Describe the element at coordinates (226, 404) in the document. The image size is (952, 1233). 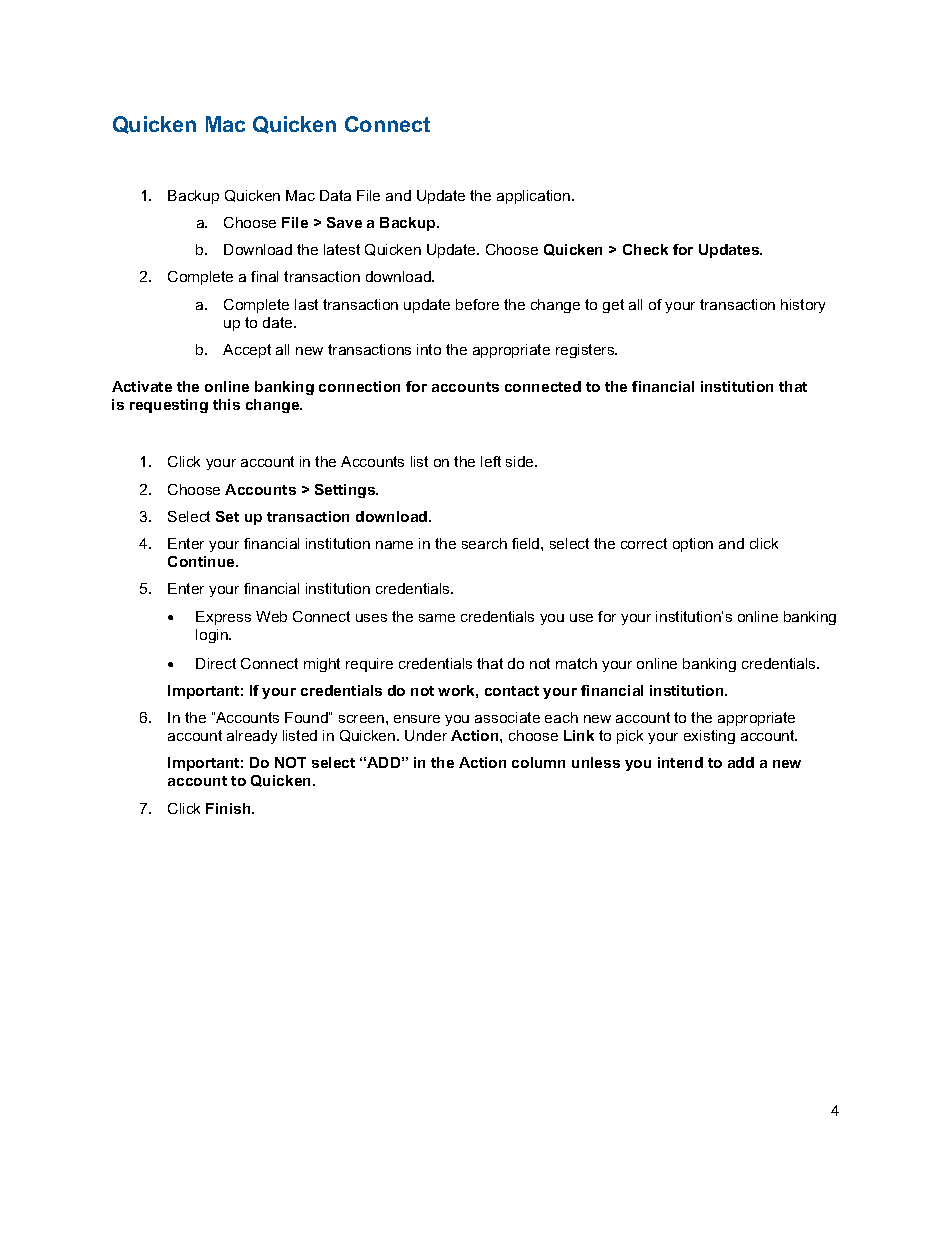
I see `this` at that location.
